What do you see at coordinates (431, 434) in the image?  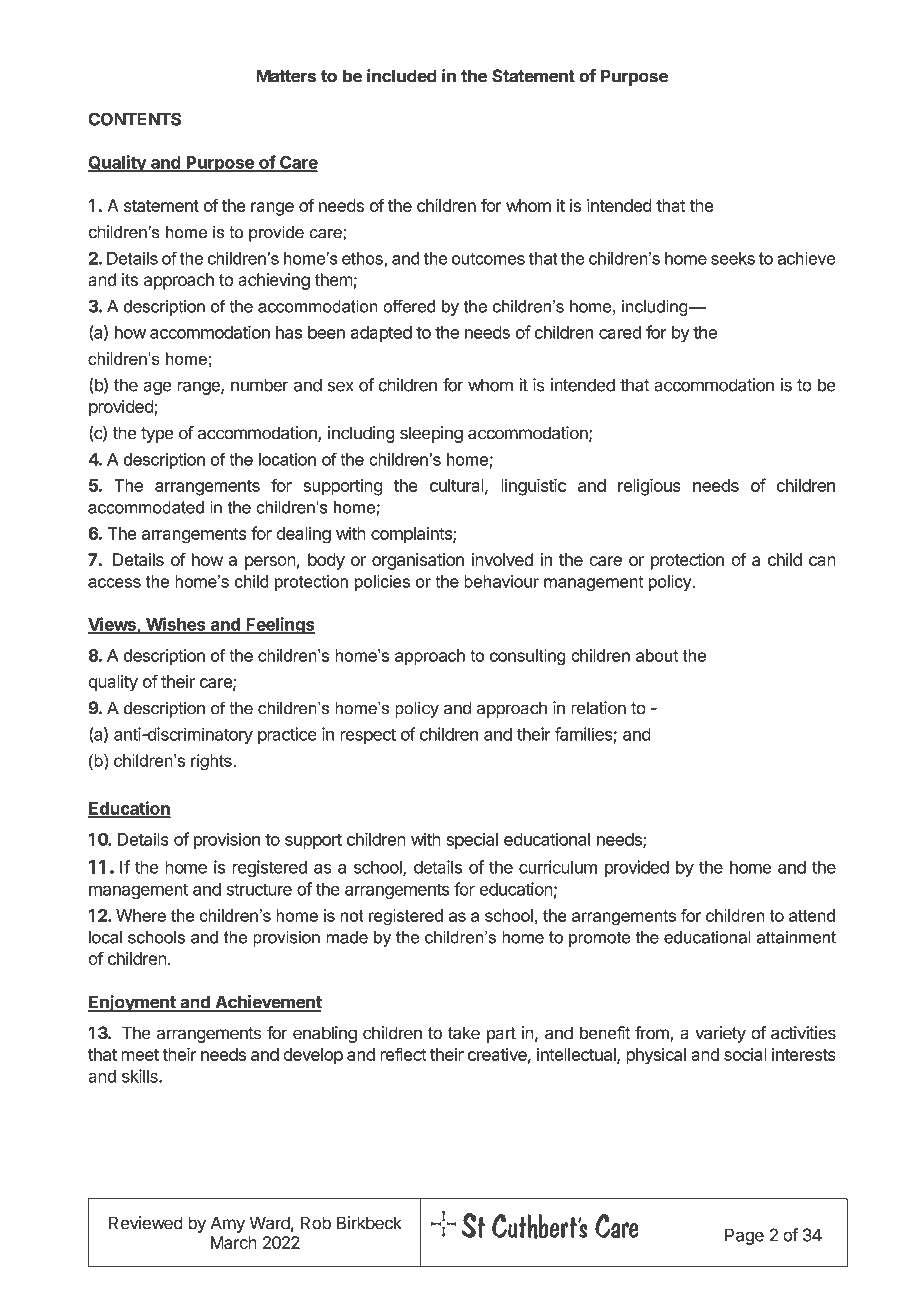 I see `sleeping` at bounding box center [431, 434].
